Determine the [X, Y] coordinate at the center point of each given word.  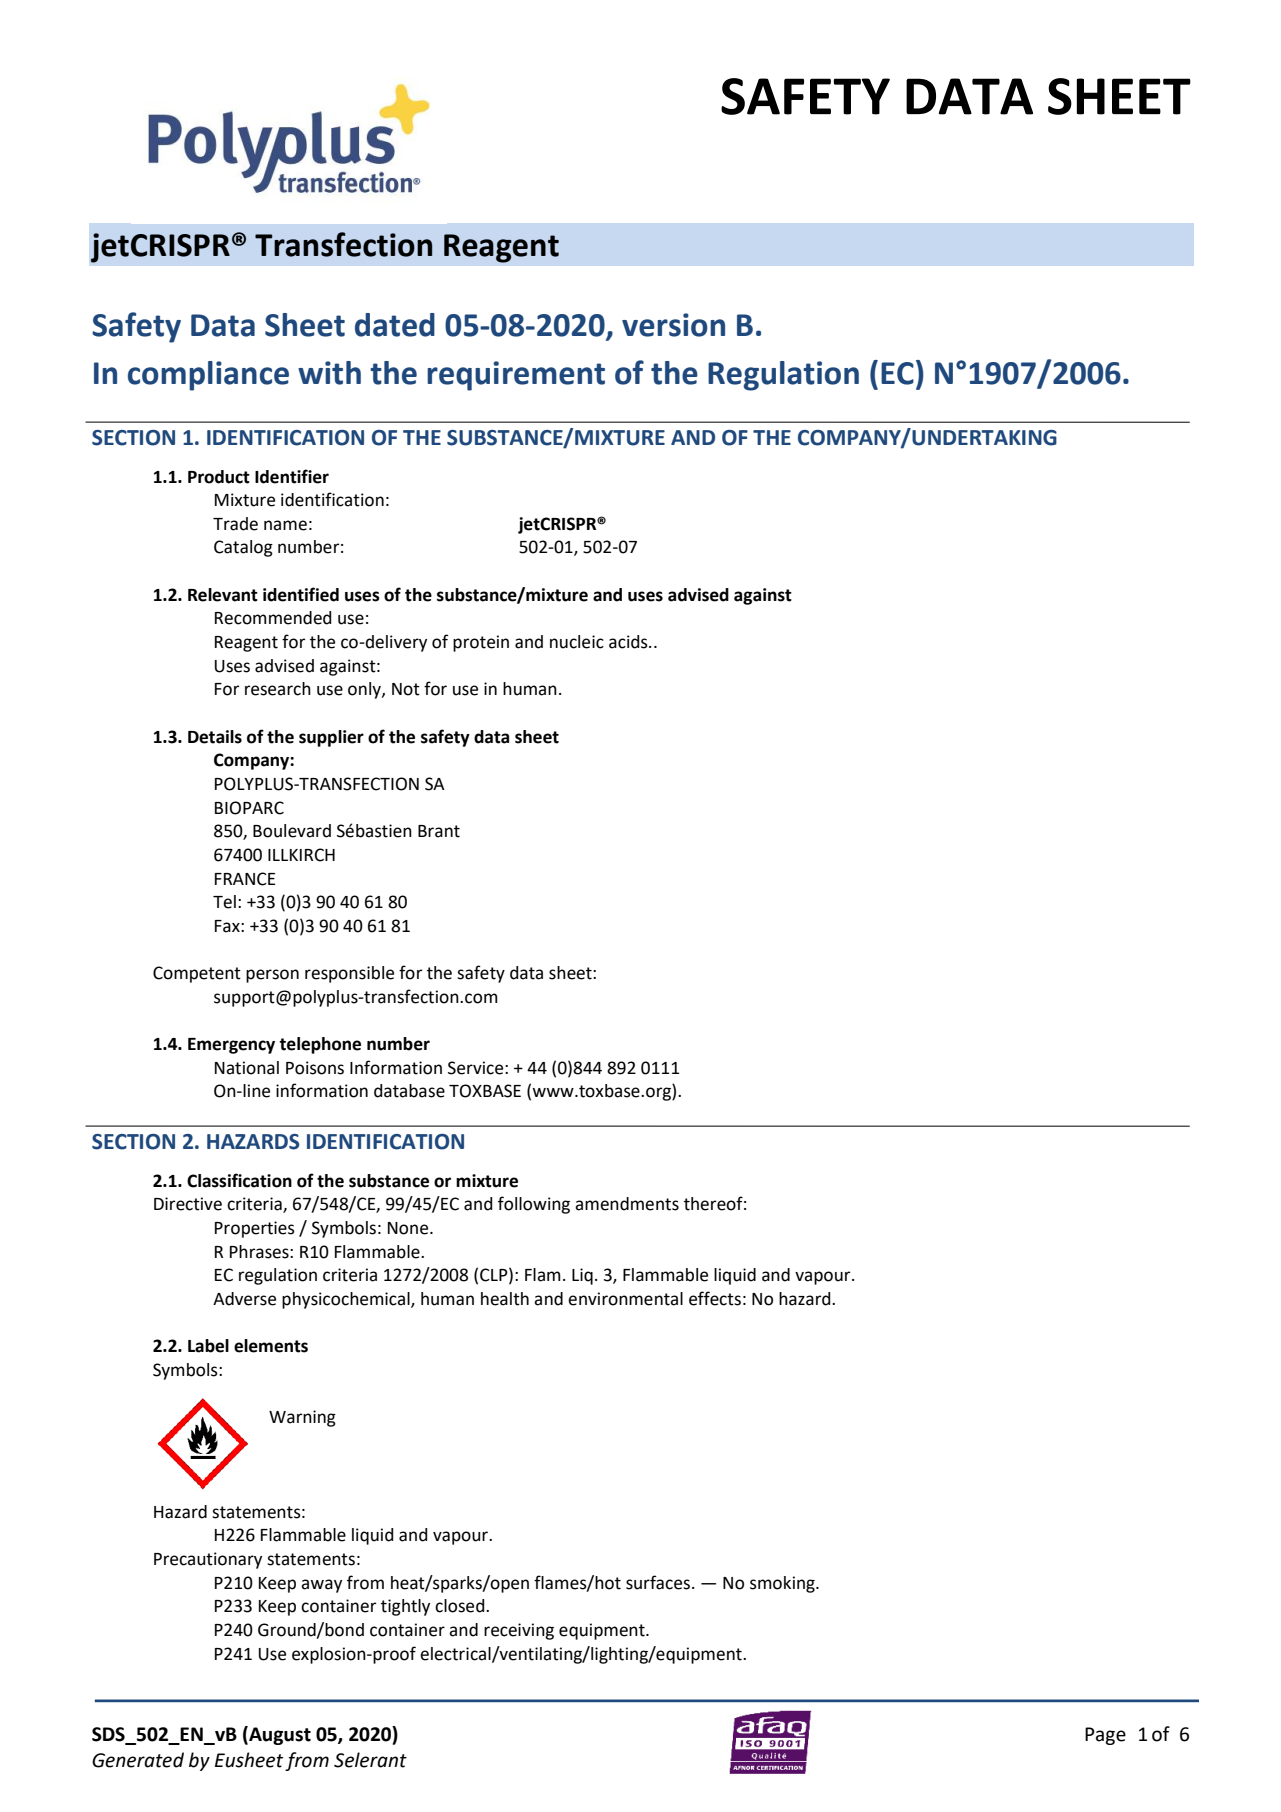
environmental [625, 1299]
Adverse [244, 1299]
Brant [439, 831]
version [673, 325]
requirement [516, 376]
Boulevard [292, 831]
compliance [208, 376]
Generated [138, 1760]
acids [629, 642]
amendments [627, 1204]
